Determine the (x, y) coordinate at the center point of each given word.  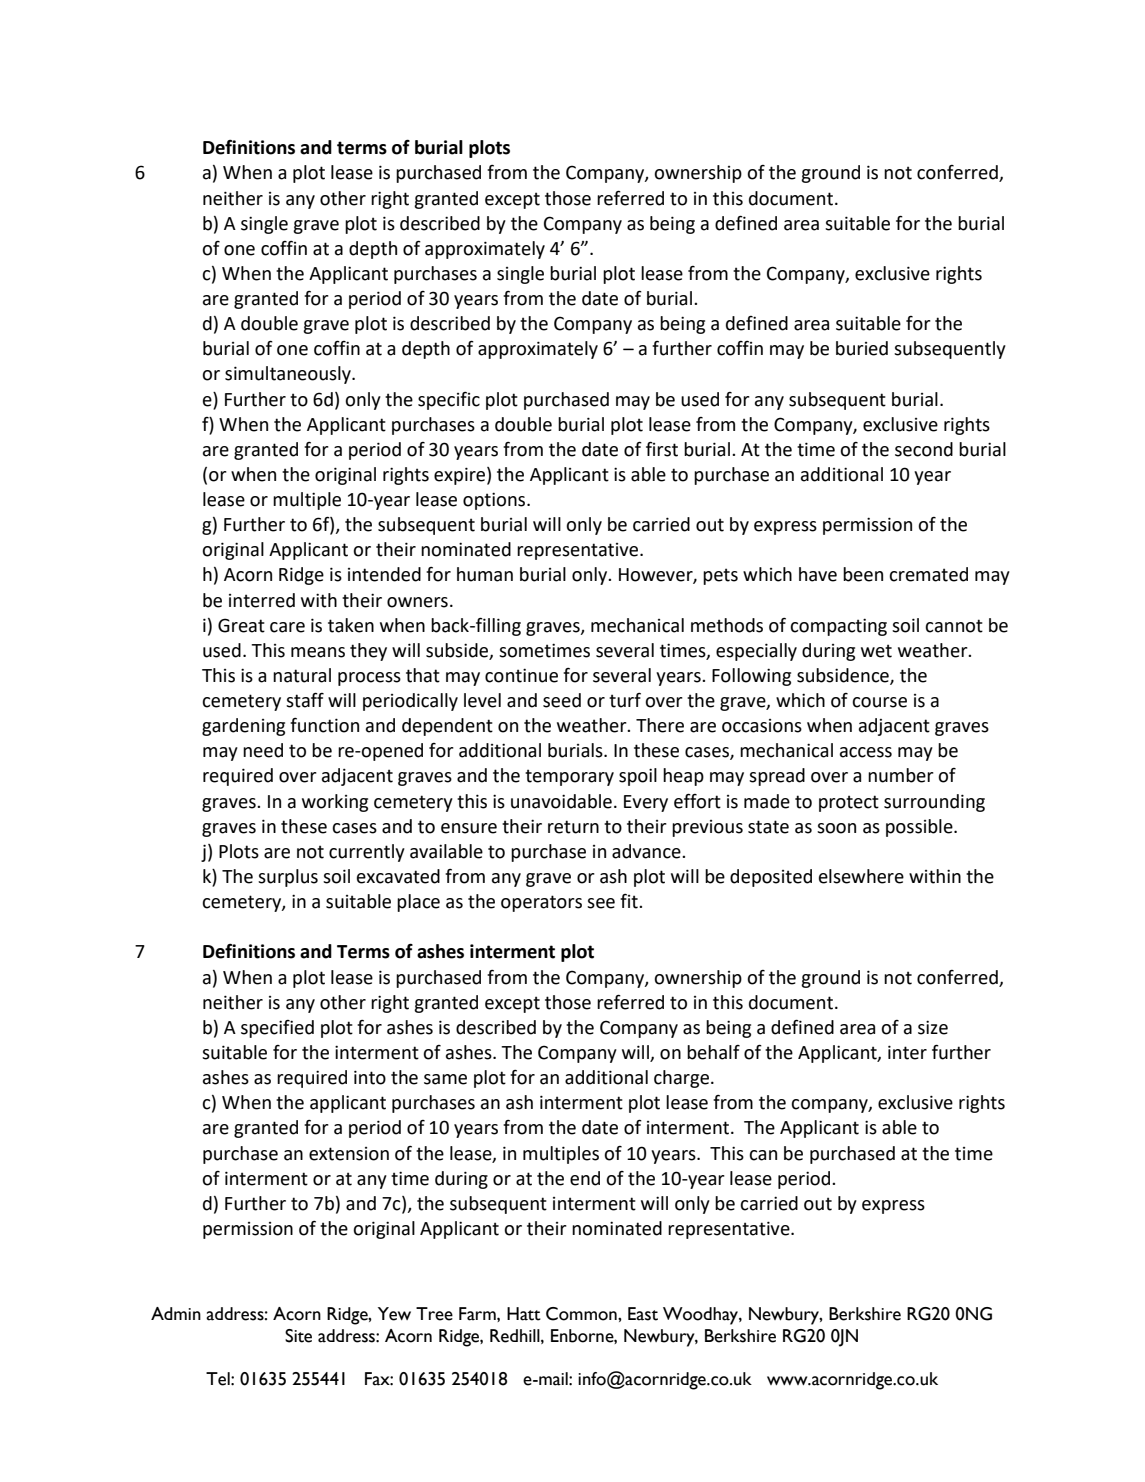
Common (582, 1314)
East (643, 1314)
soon (836, 828)
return (573, 827)
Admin (176, 1313)
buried (862, 348)
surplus (288, 878)
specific (449, 401)
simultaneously (289, 375)
